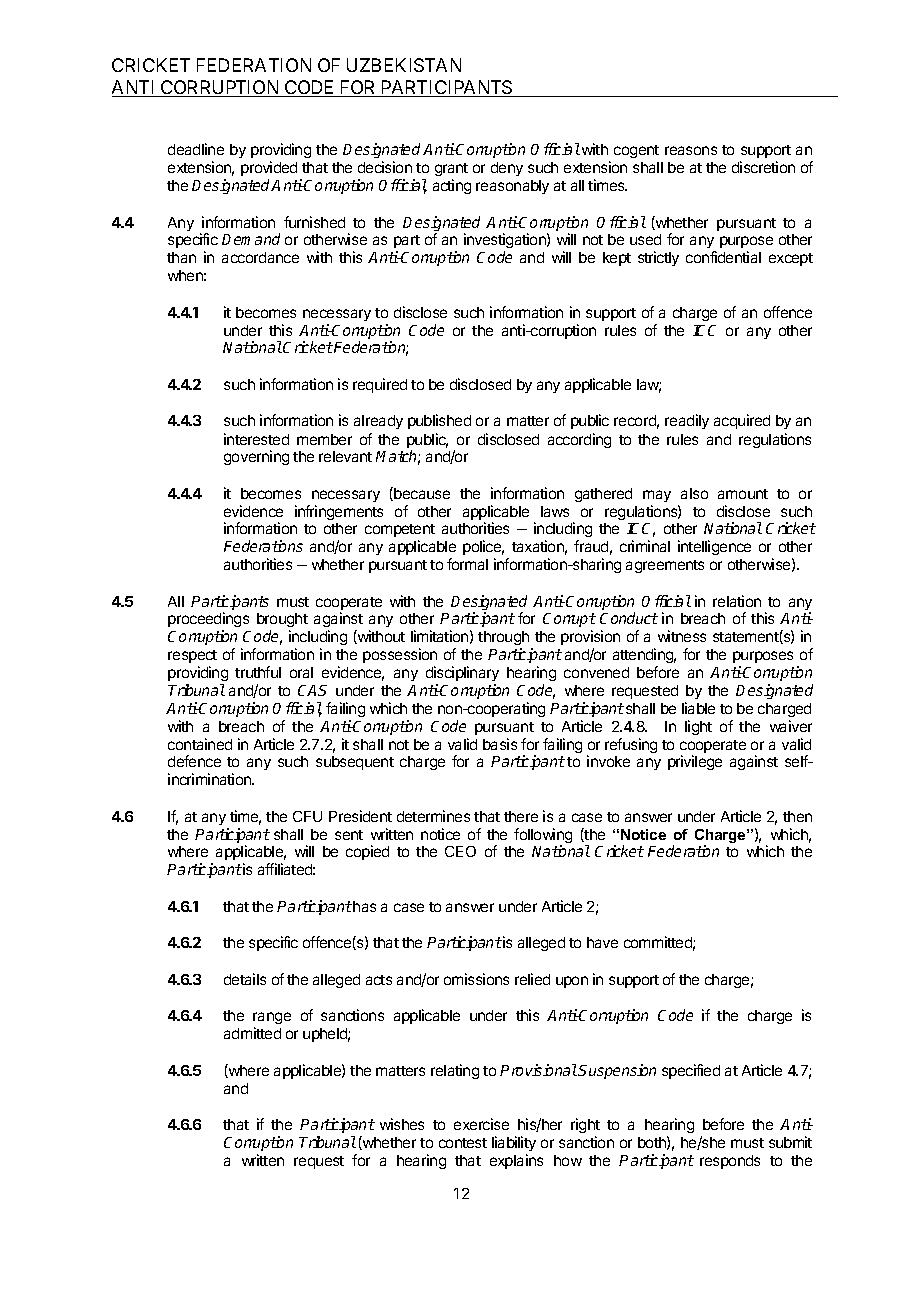  Describe the element at coordinates (282, 622) in the screenshot. I see `brought` at that location.
